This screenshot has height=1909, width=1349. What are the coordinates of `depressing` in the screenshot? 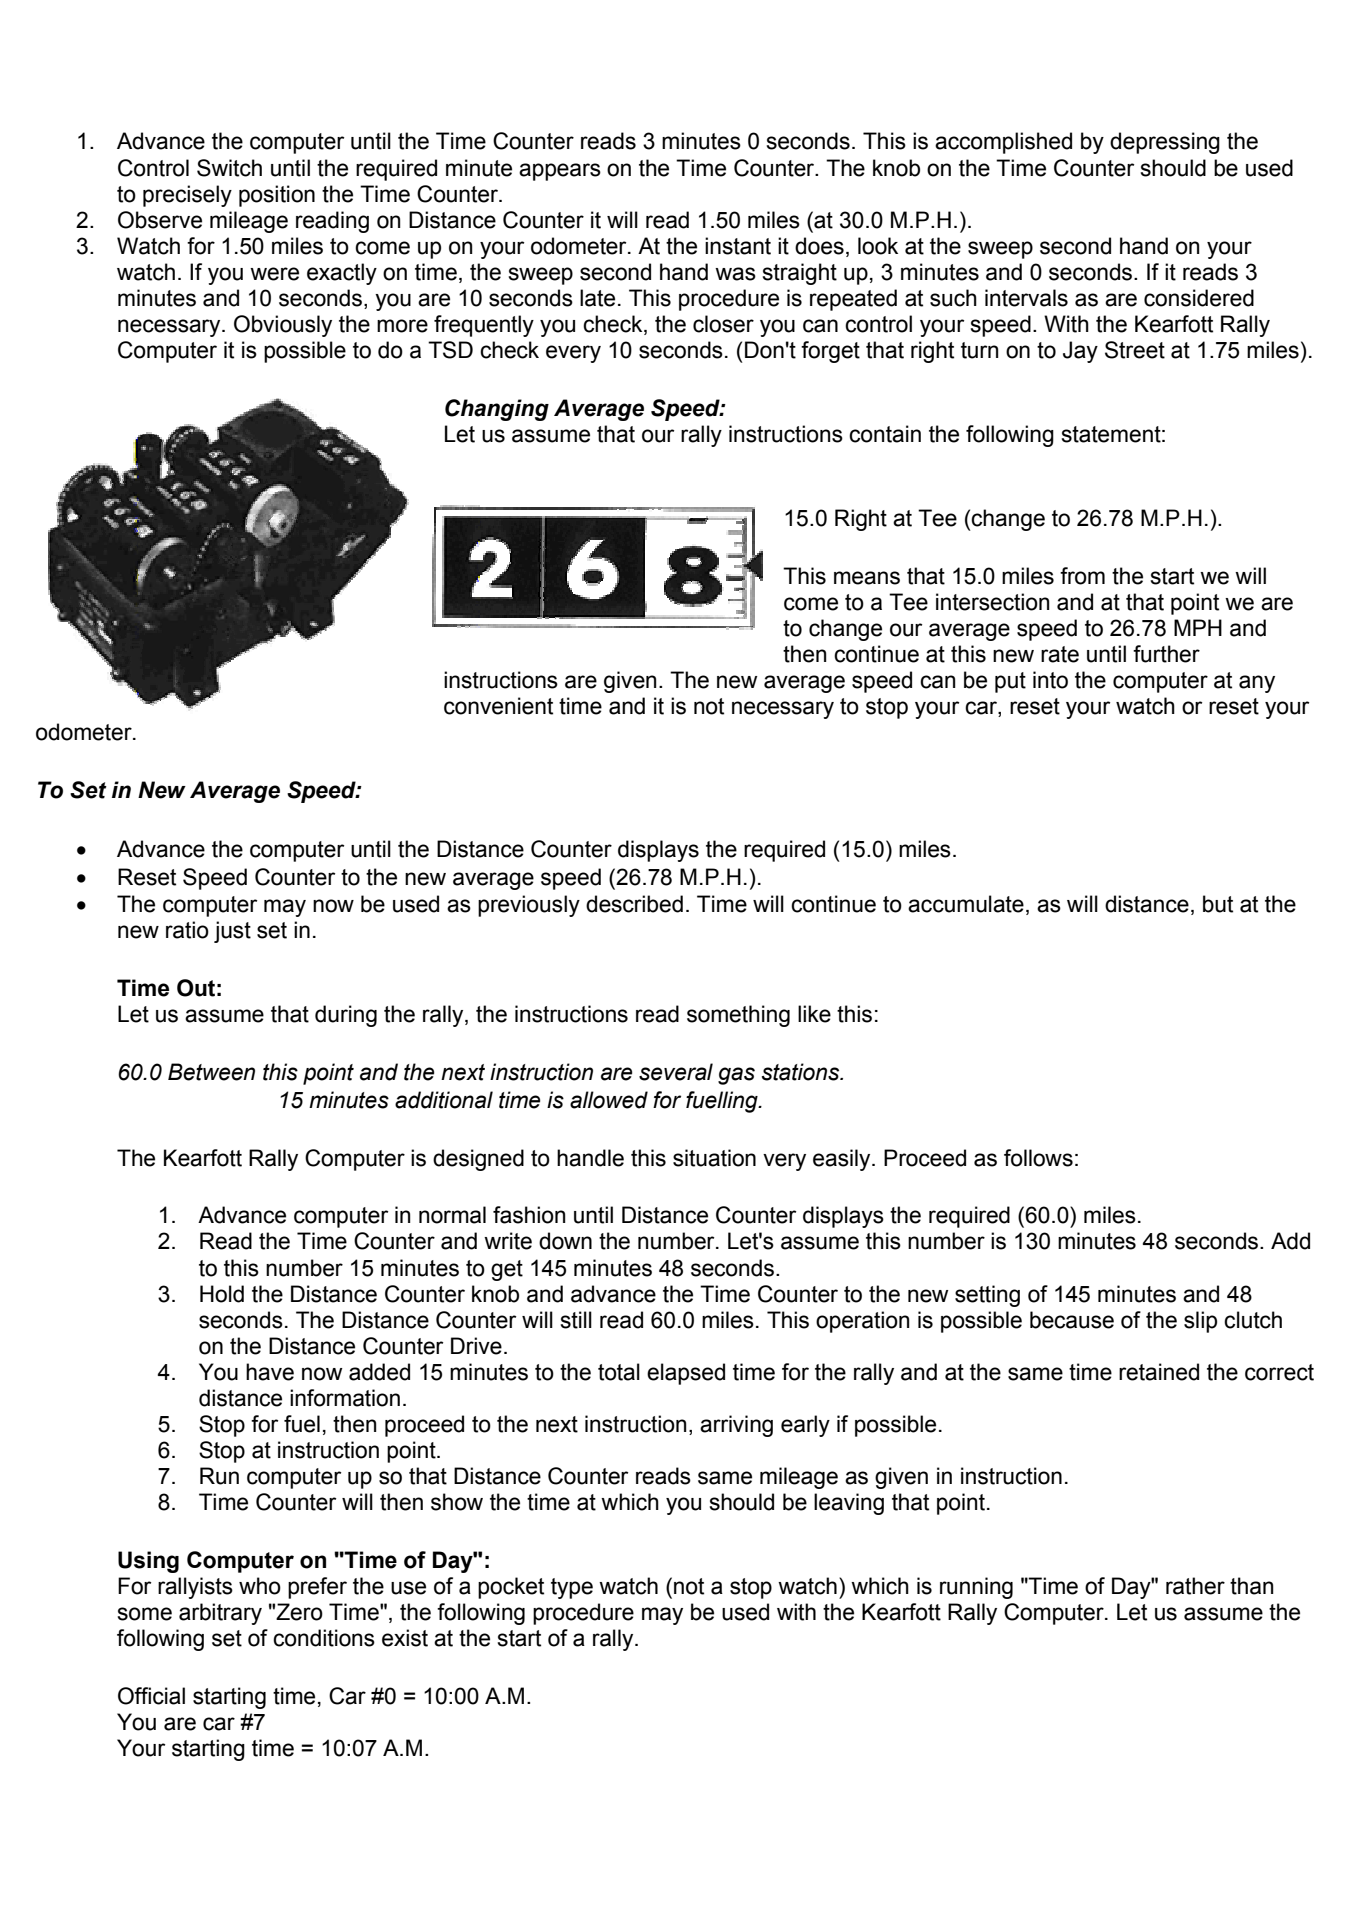 It's located at (1165, 143).
